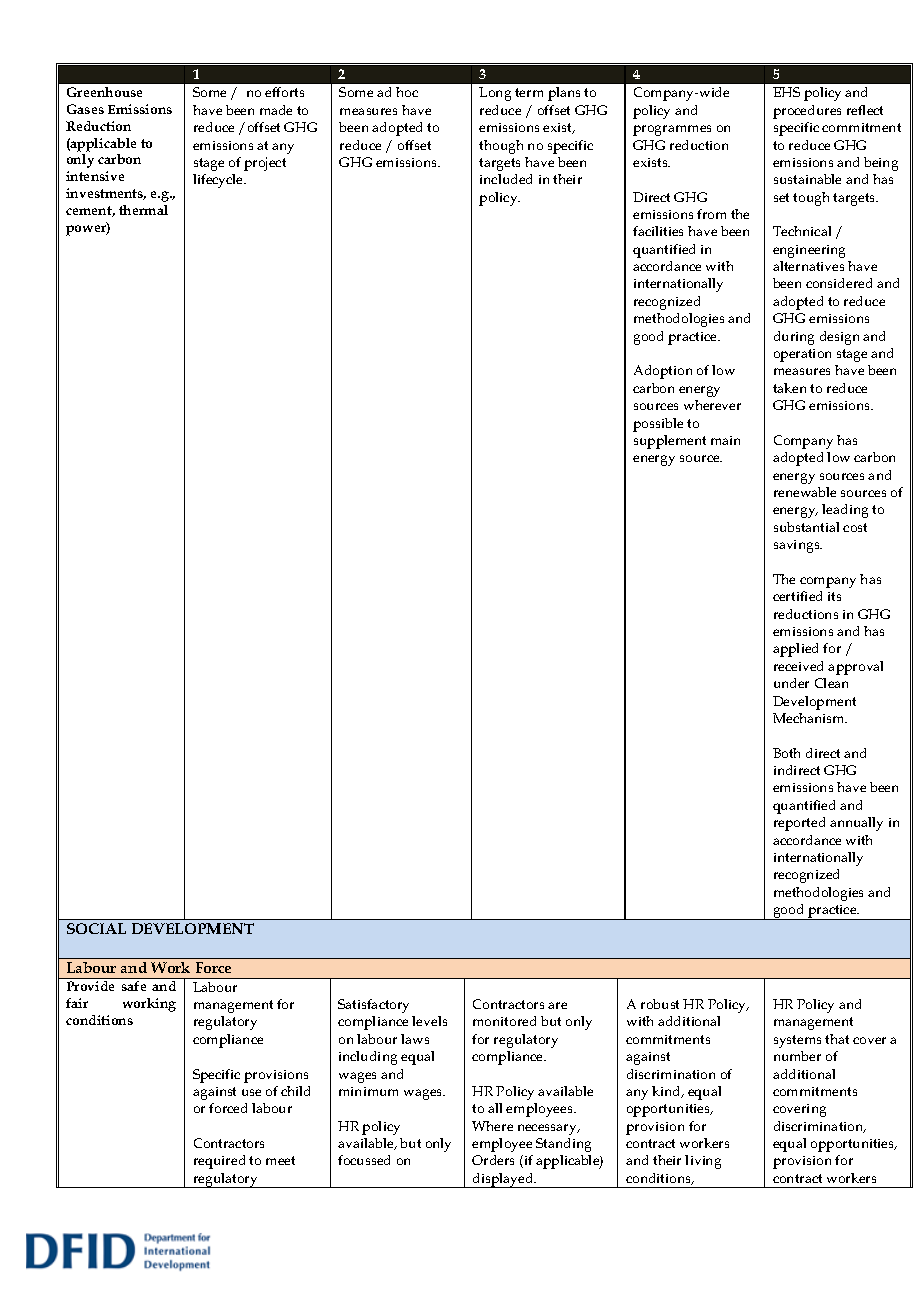 The width and height of the document is (924, 1308). I want to click on procedures, so click(807, 112).
